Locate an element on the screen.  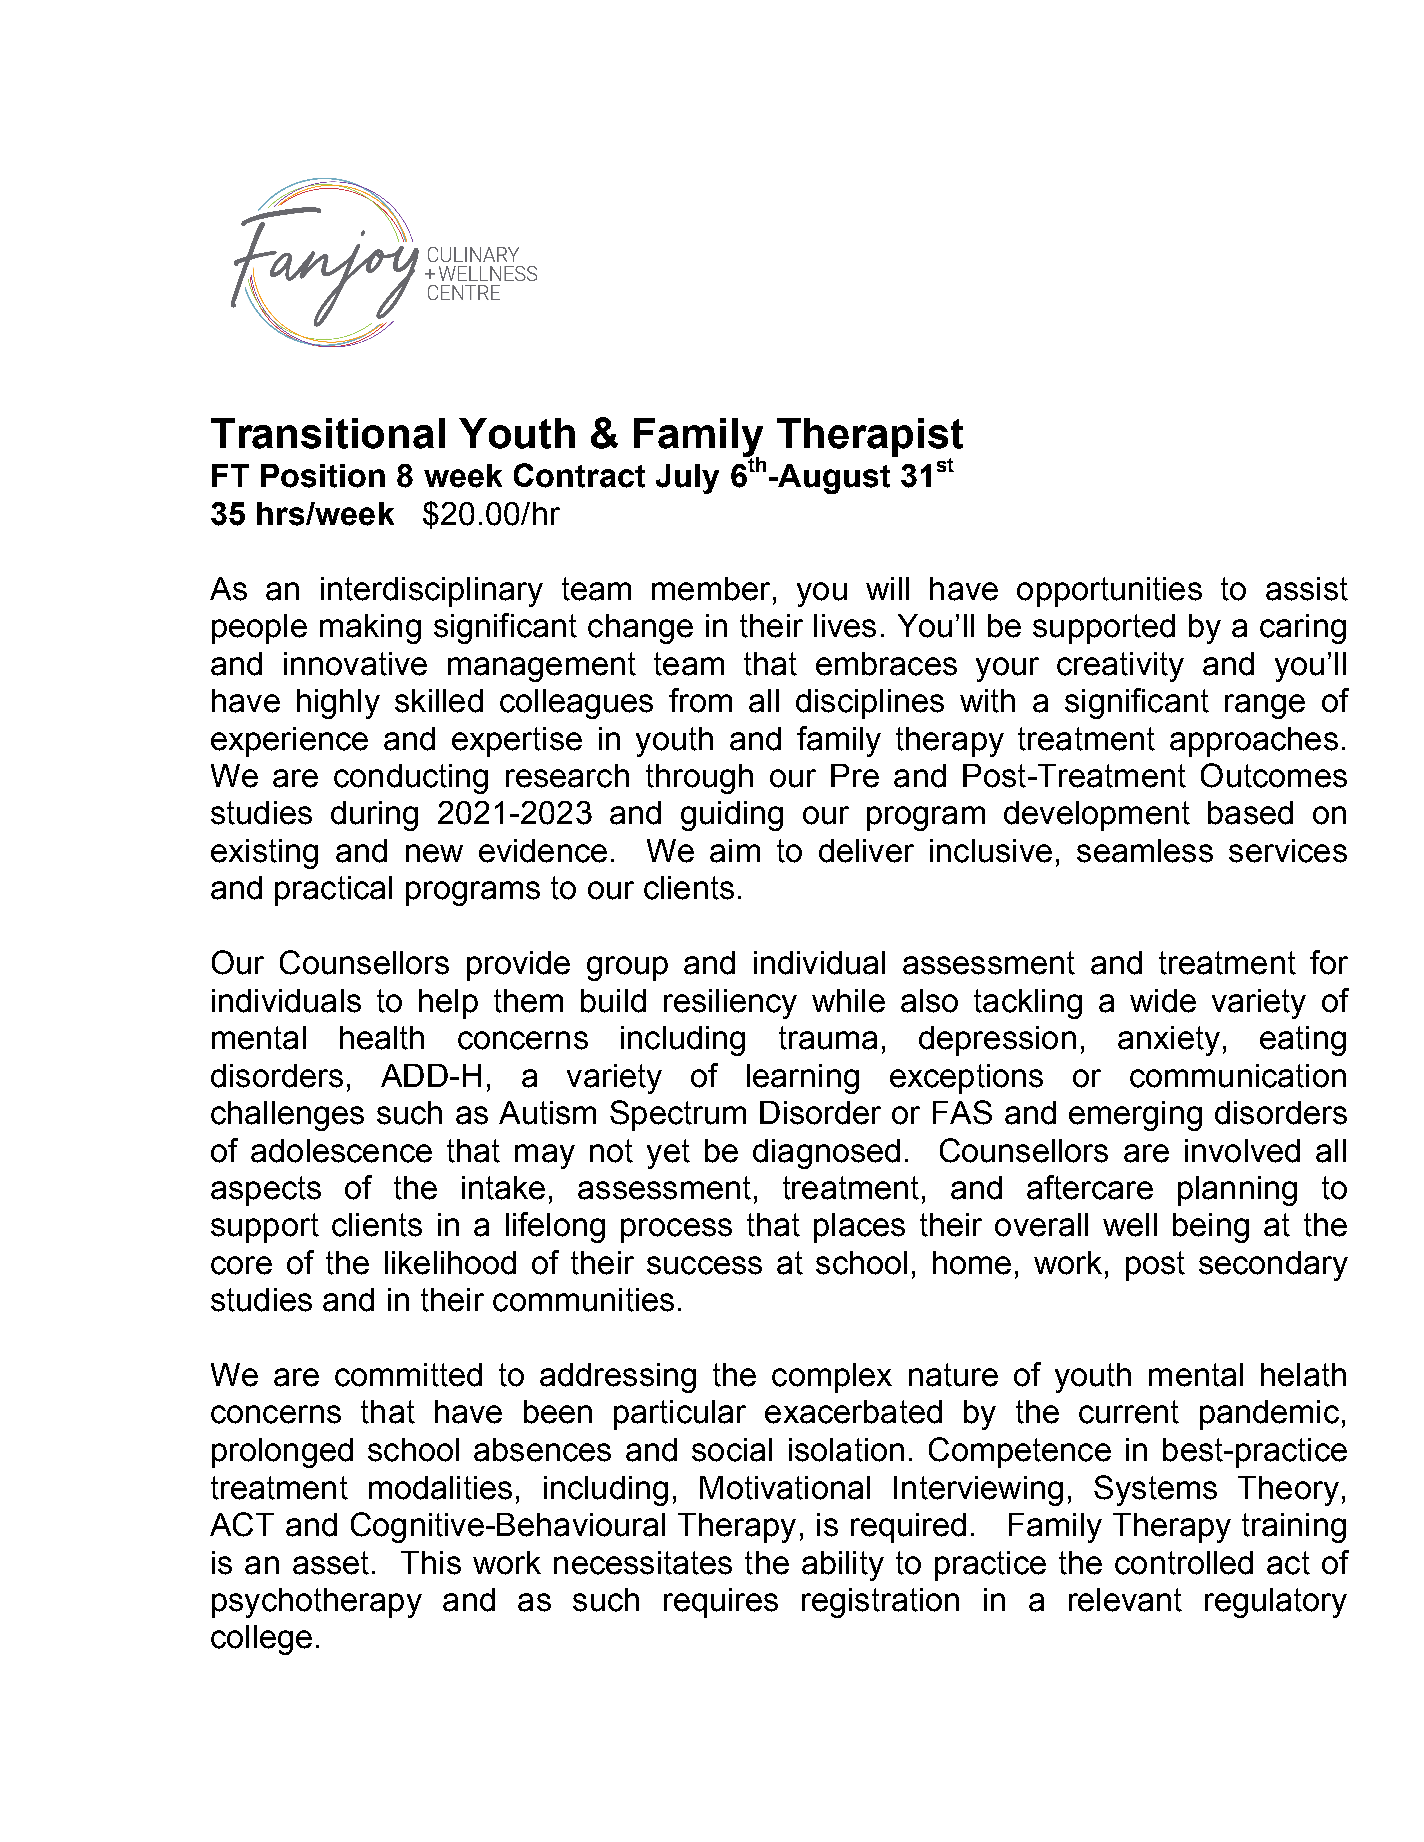
requires is located at coordinates (721, 1603).
